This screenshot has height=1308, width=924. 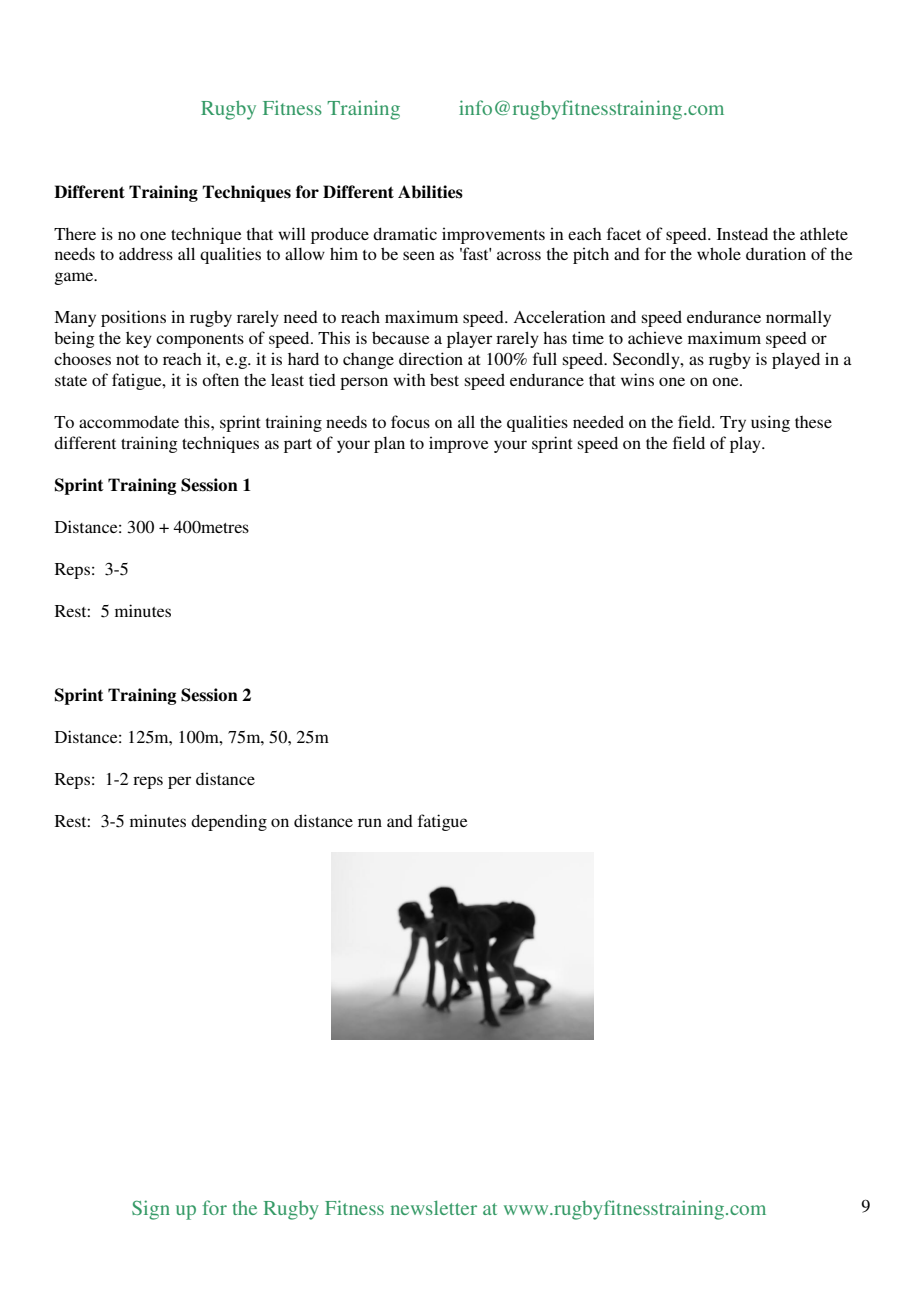 I want to click on Instead, so click(x=742, y=233).
